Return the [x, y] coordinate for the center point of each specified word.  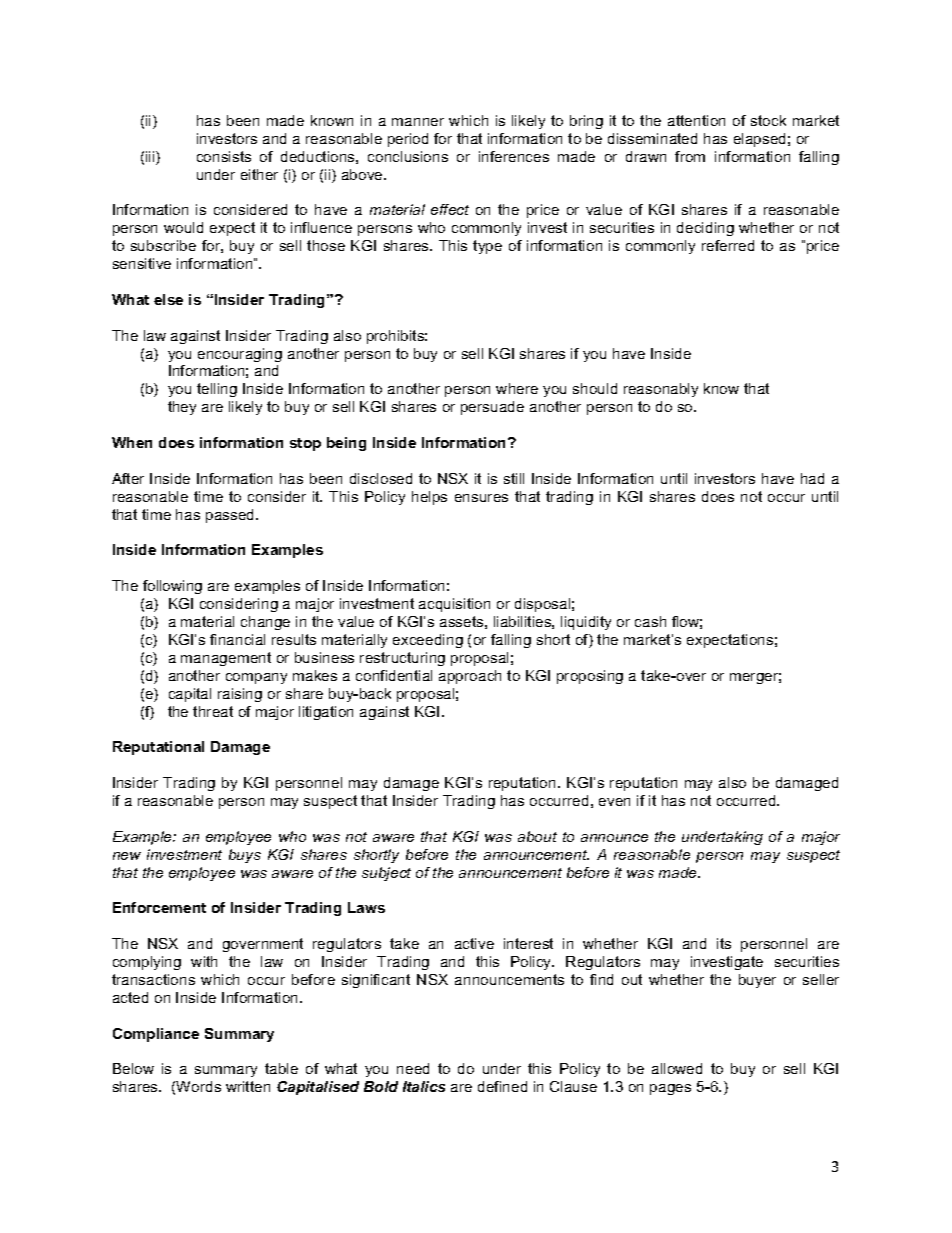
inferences [514, 156]
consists [224, 156]
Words [198, 1086]
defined [502, 1086]
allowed [677, 1068]
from [690, 156]
